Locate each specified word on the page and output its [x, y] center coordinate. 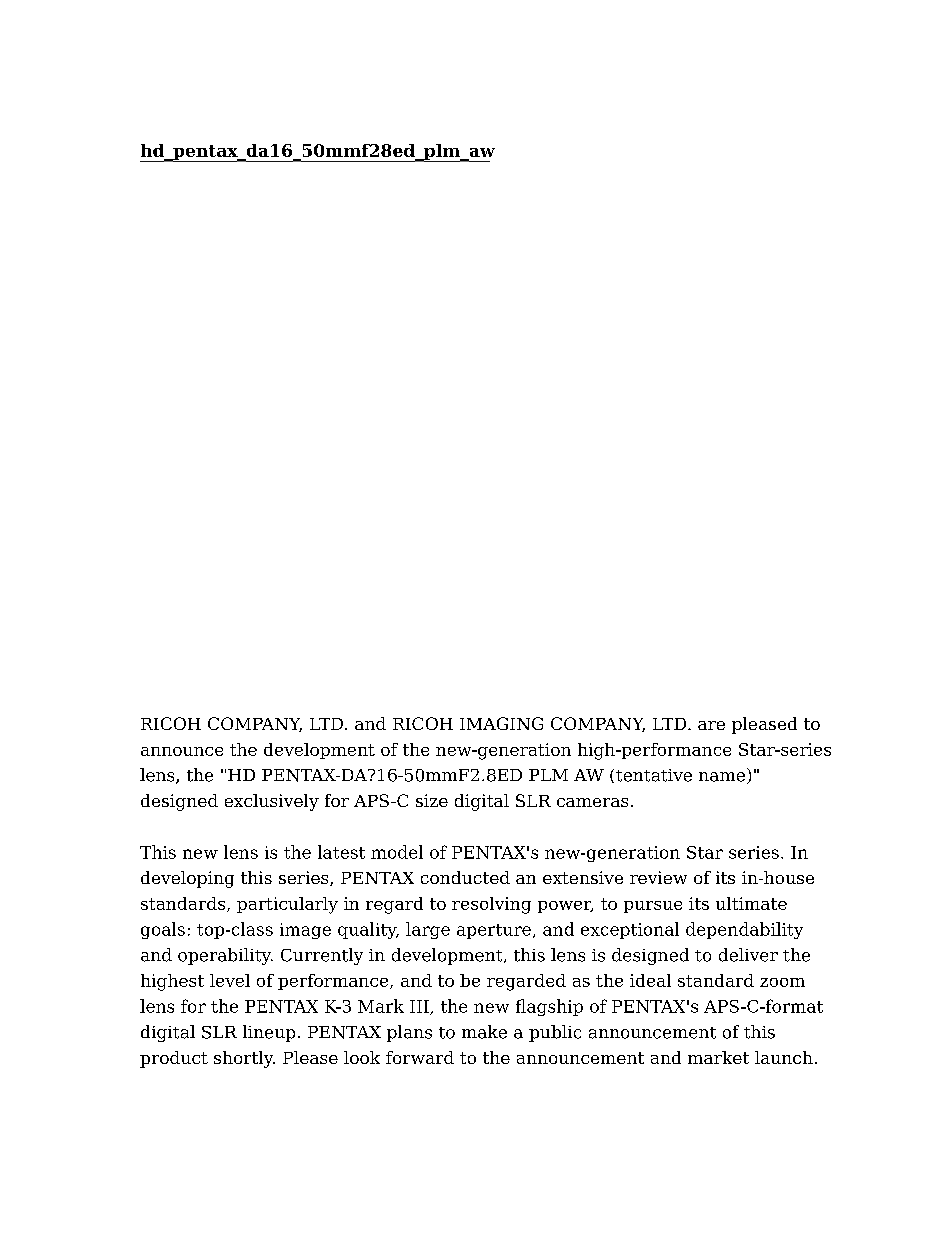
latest [341, 852]
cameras [592, 802]
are [711, 725]
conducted [465, 877]
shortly [244, 1059]
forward [420, 1057]
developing [187, 879]
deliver [748, 955]
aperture [494, 931]
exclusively [272, 802]
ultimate [751, 903]
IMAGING [501, 723]
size [432, 800]
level [230, 980]
